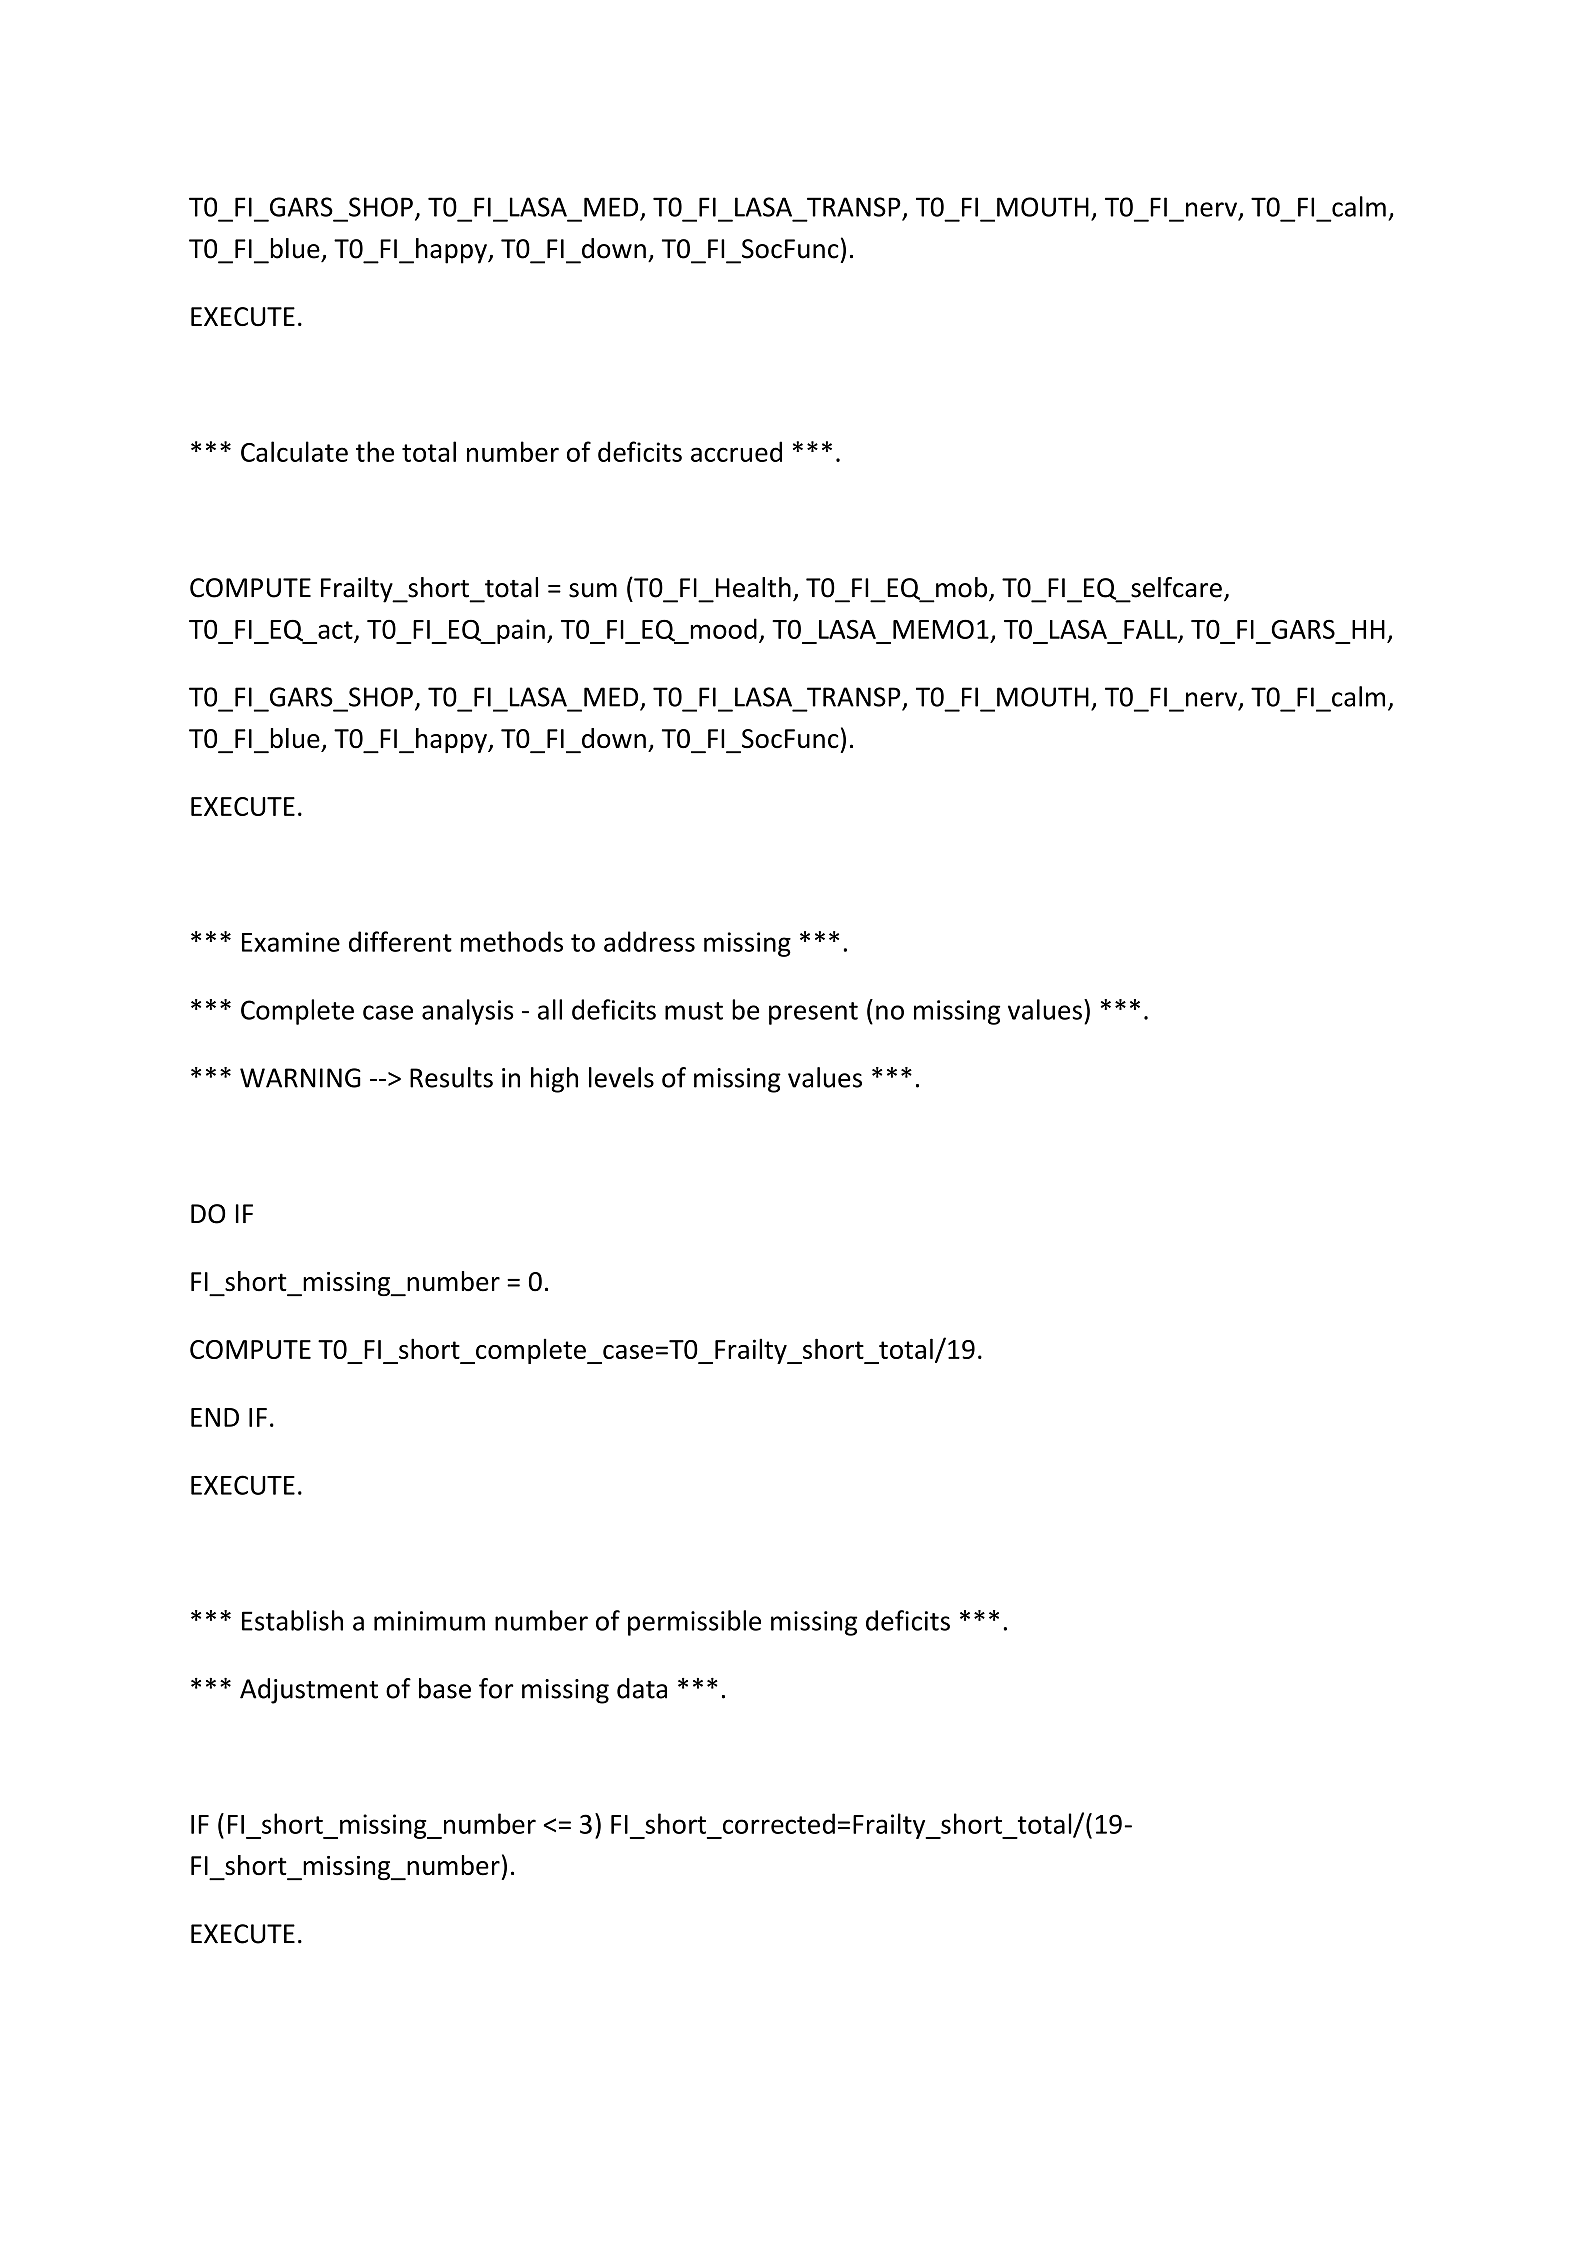 This screenshot has height=2246, width=1588. What do you see at coordinates (429, 1621) in the screenshot?
I see `minimum` at bounding box center [429, 1621].
